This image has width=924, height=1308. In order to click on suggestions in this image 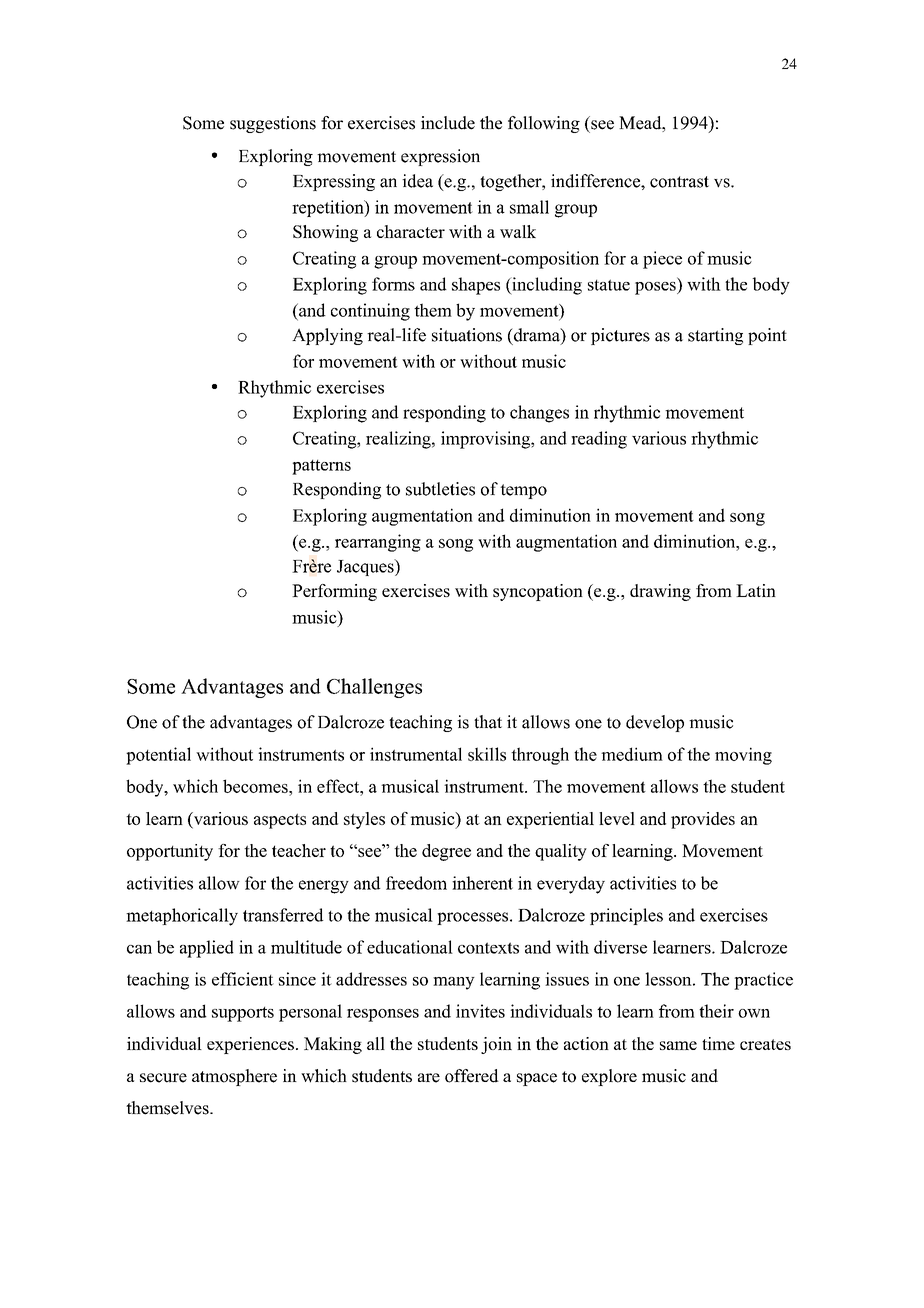, I will do `click(273, 124)`.
